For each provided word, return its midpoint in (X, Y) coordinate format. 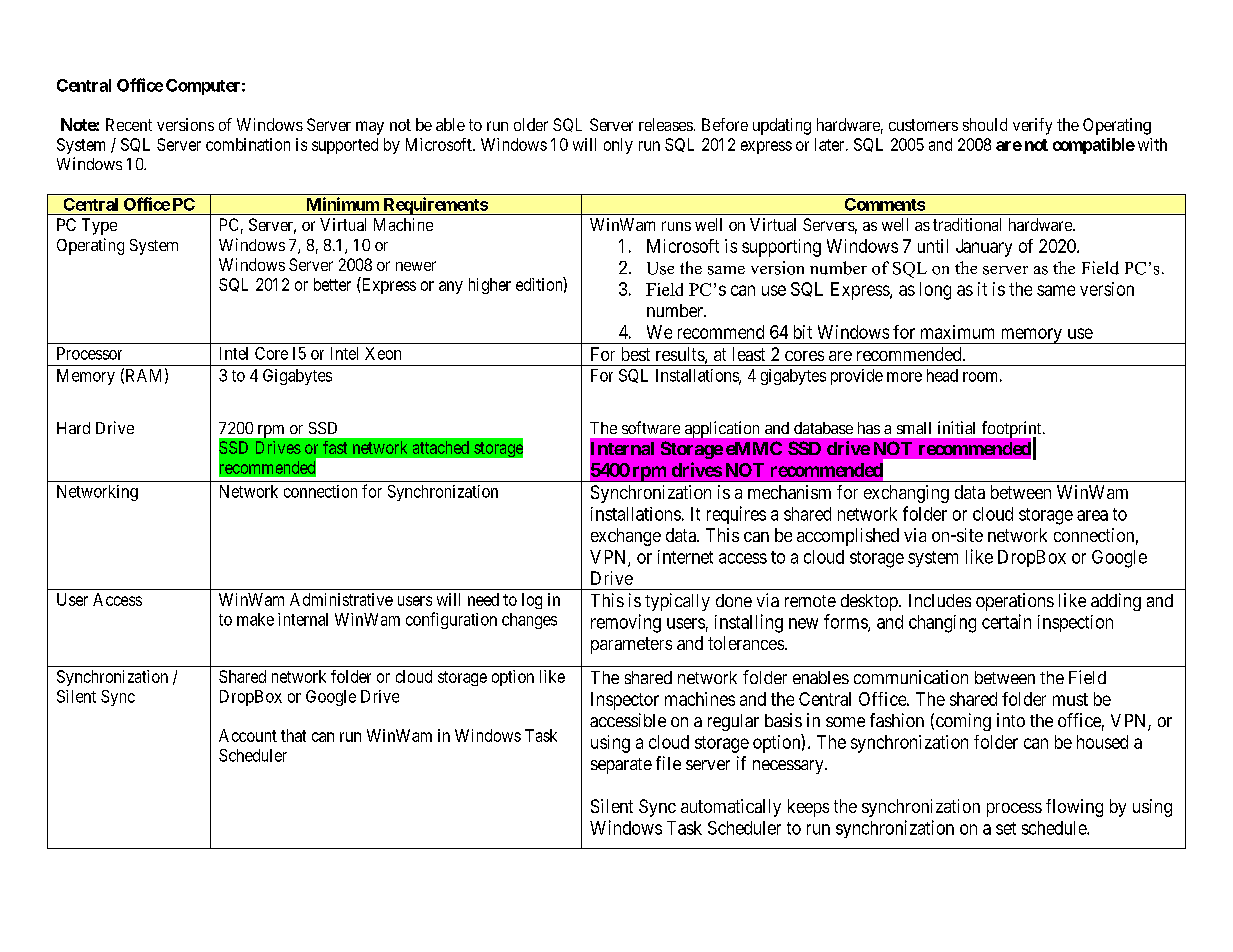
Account (248, 735)
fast (335, 447)
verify (1032, 126)
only (618, 146)
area (1092, 515)
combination (248, 144)
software (651, 427)
